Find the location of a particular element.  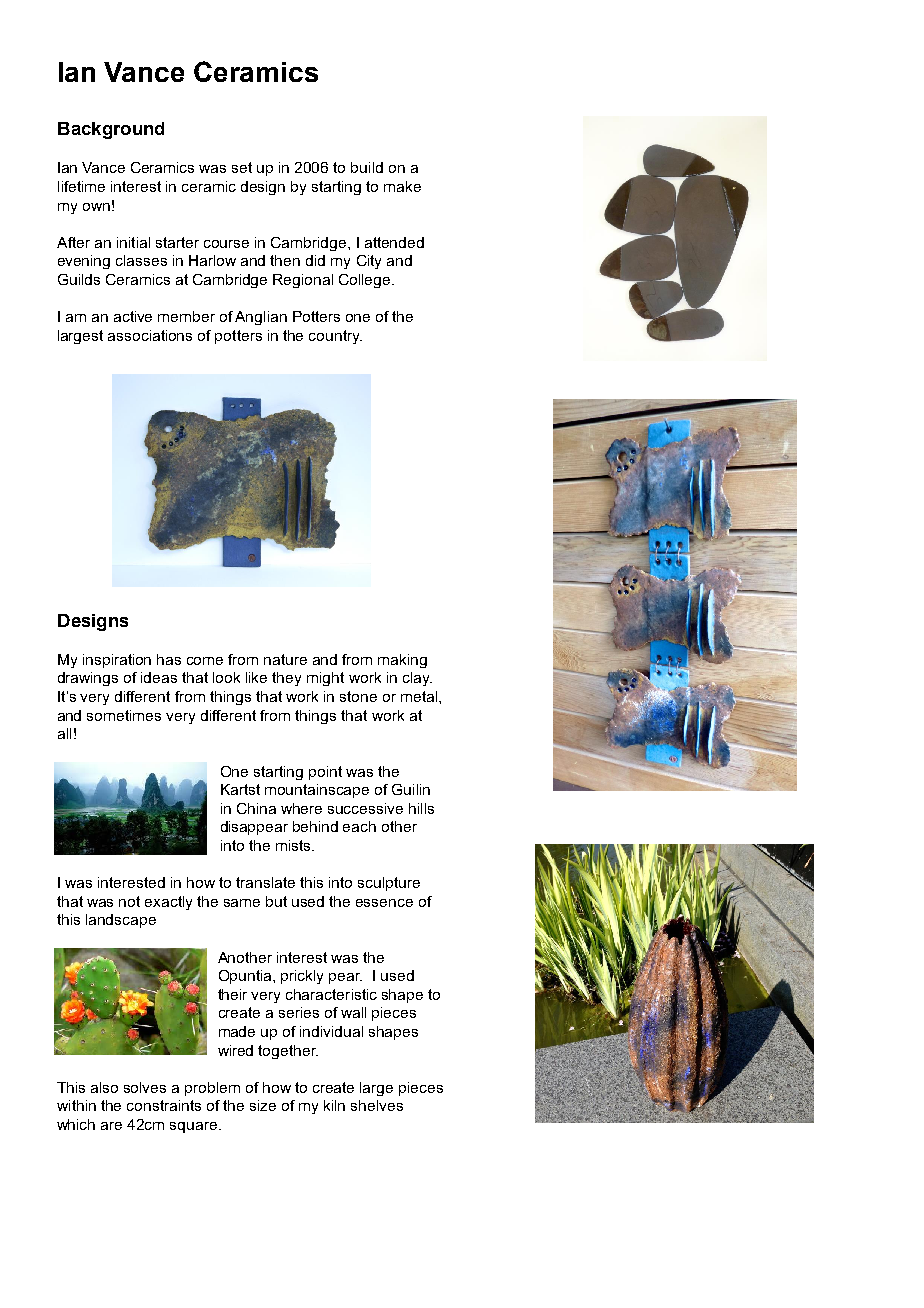

build is located at coordinates (367, 167).
